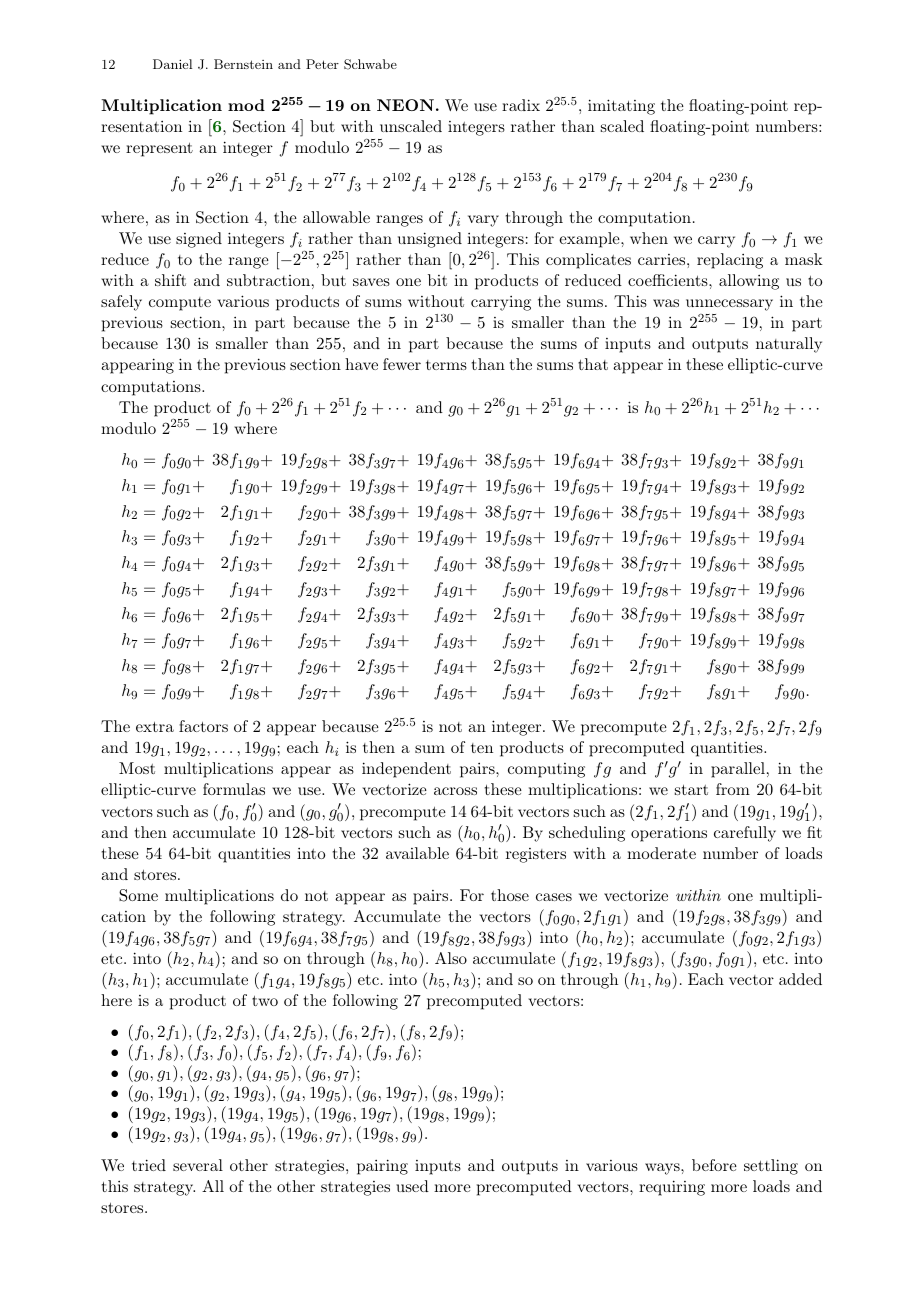 The width and height of the image is (924, 1308). I want to click on ten, so click(482, 748).
